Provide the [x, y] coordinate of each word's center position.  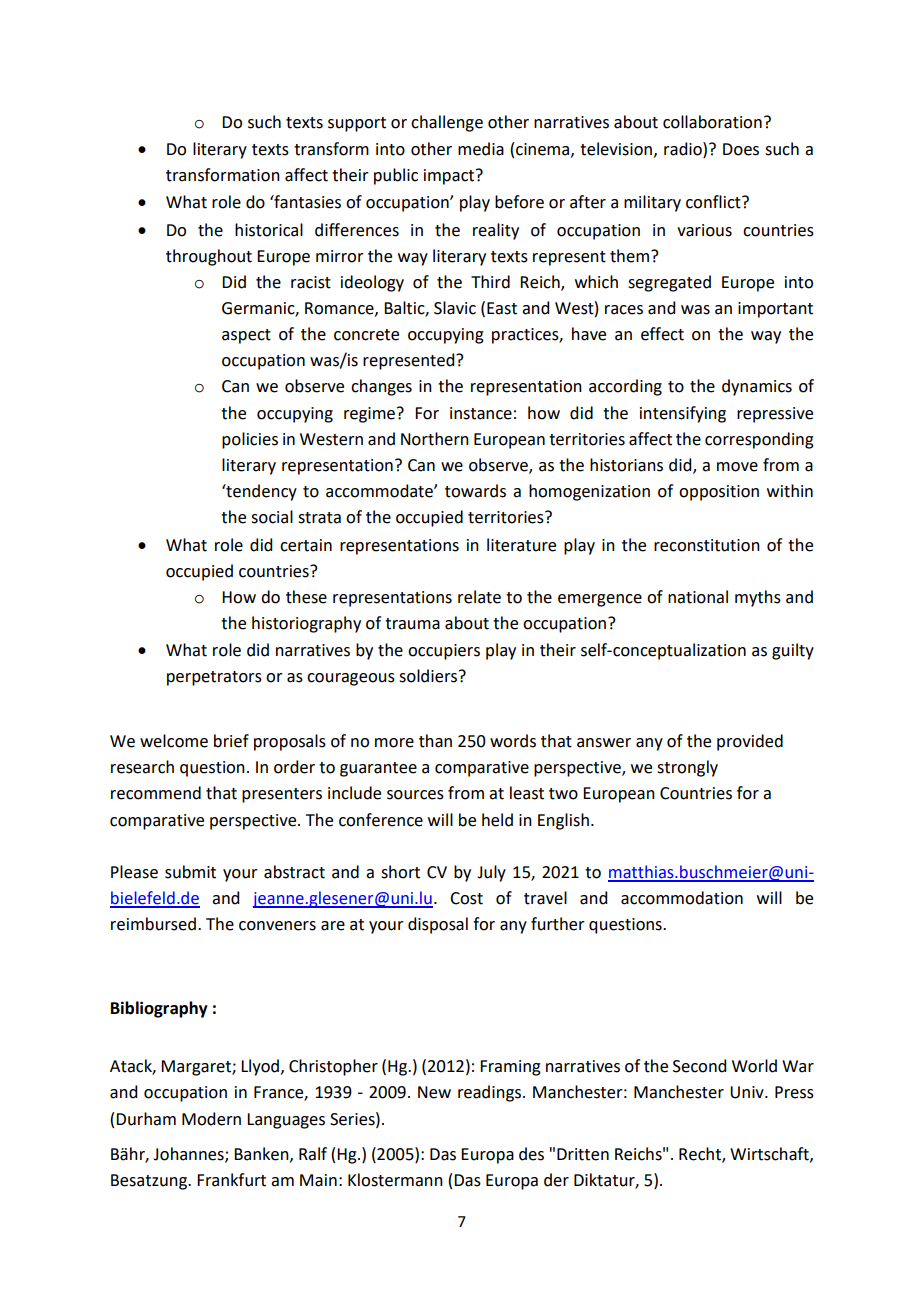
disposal [438, 925]
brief [231, 741]
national [698, 597]
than [435, 741]
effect [662, 334]
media [481, 149]
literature [521, 545]
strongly [687, 768]
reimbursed [153, 924]
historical [269, 230]
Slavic [455, 308]
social [272, 517]
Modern [211, 1119]
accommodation [682, 898]
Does [741, 149]
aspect [246, 336]
